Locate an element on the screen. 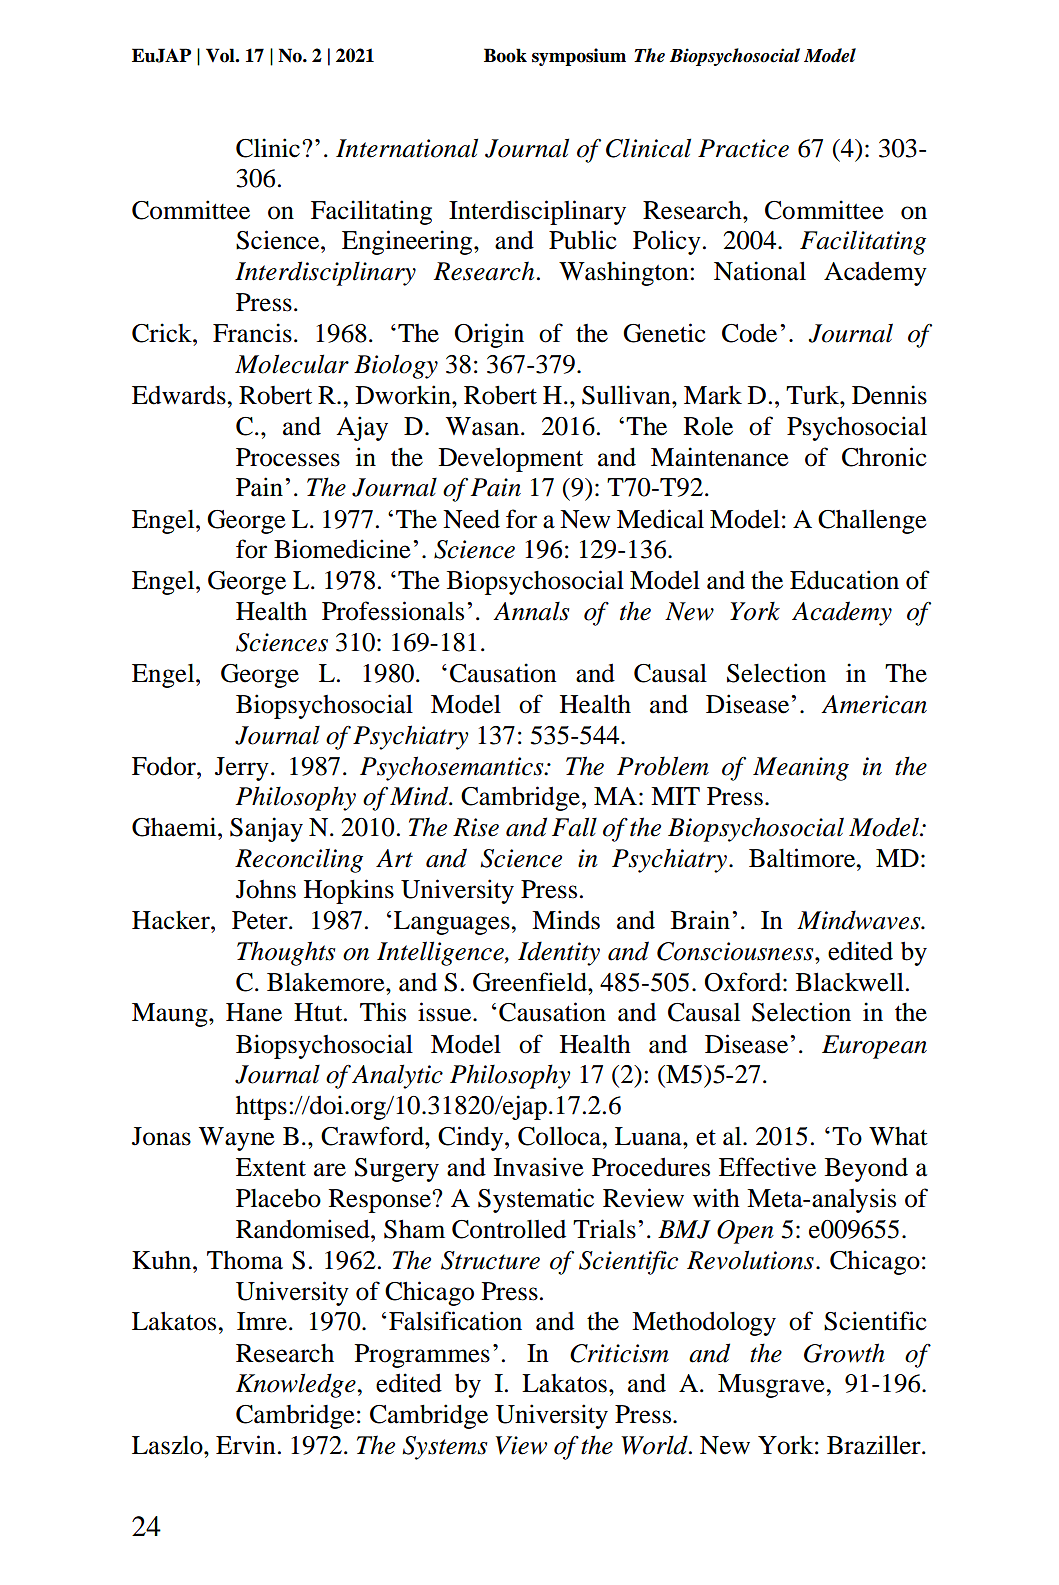 This screenshot has width=1059, height=1585. Ervin is located at coordinates (246, 1444).
